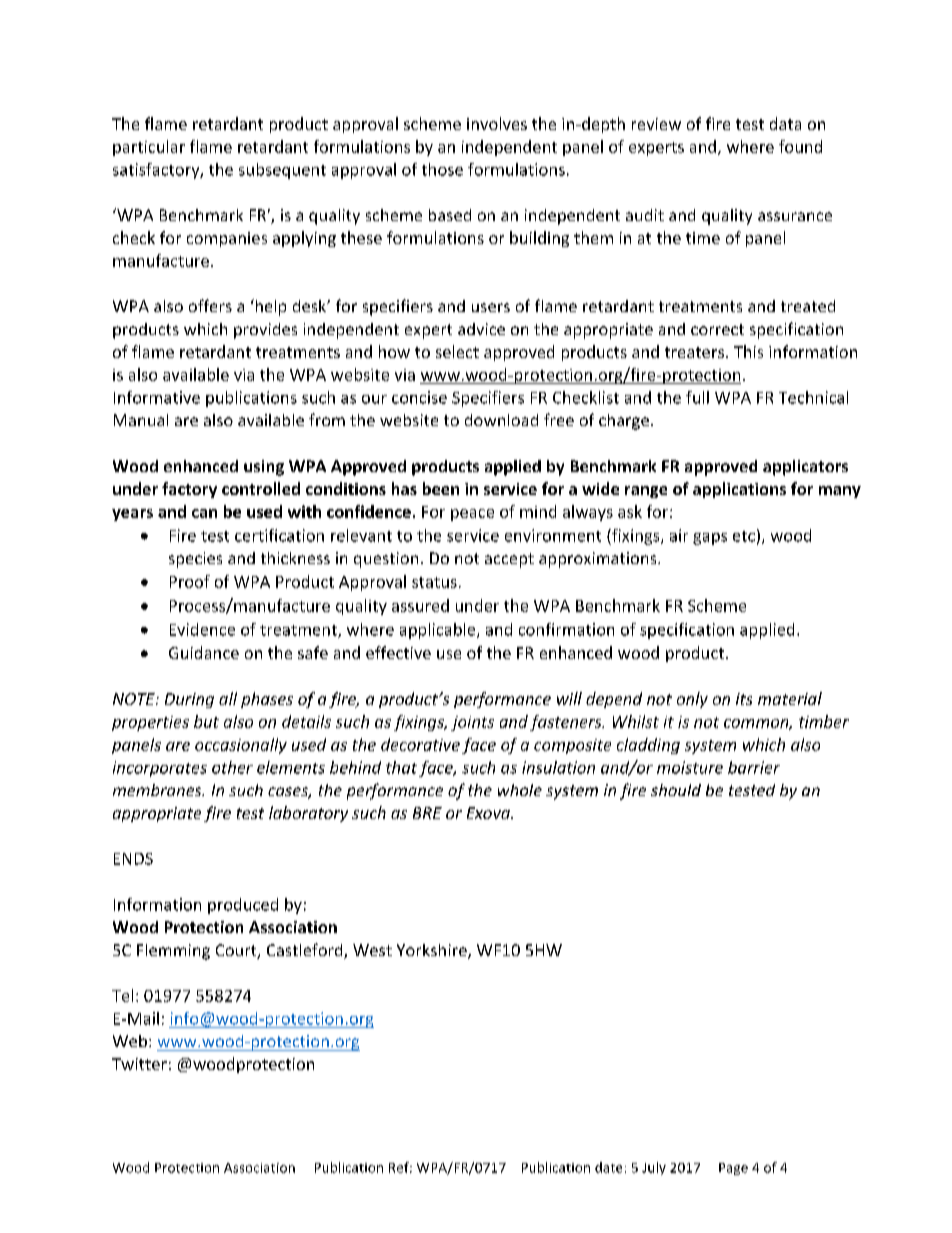 The height and width of the document is (1233, 952). I want to click on date, so click(608, 1167).
